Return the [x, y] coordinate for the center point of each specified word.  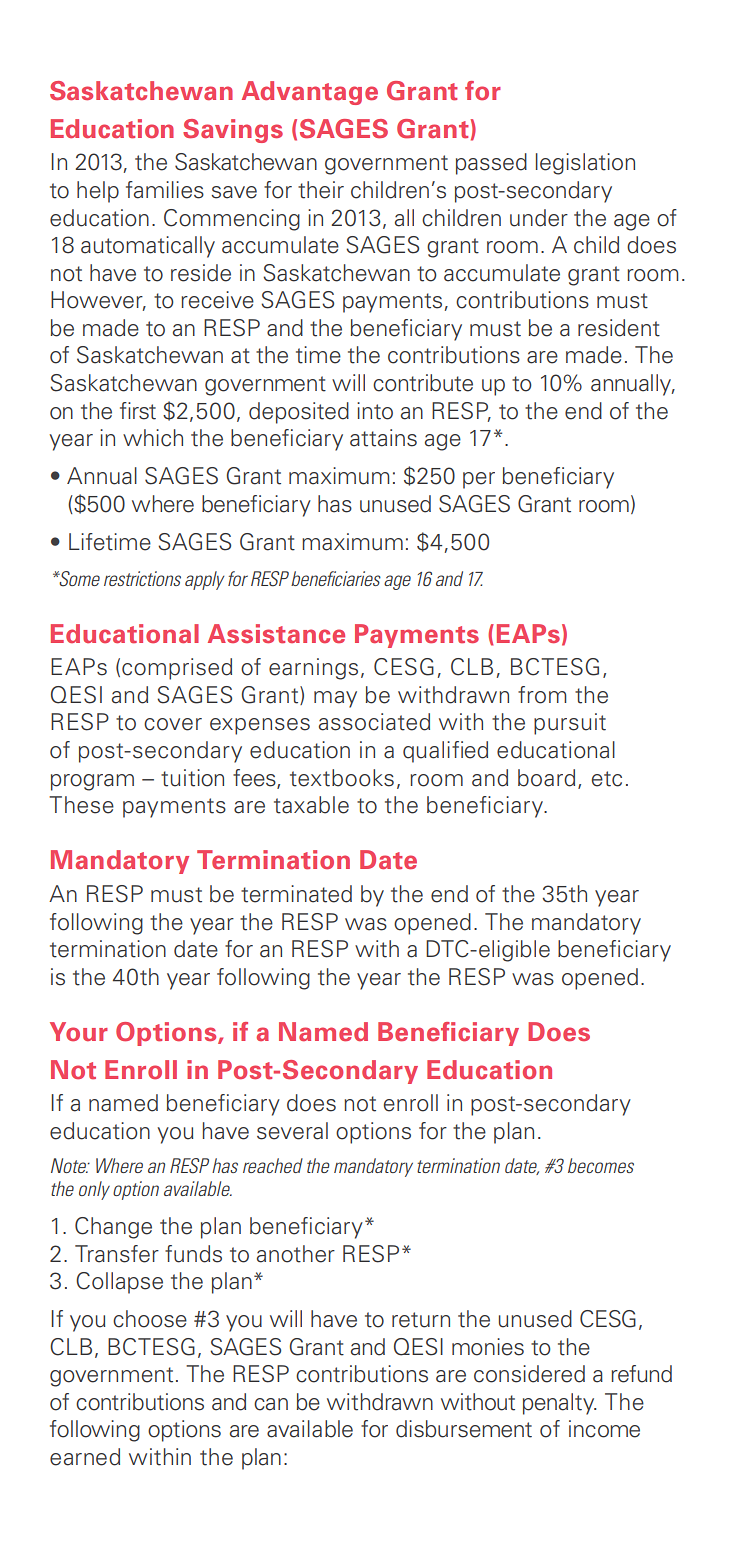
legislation [585, 164]
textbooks [342, 778]
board [546, 778]
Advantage [310, 93]
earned [85, 1457]
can [271, 1404]
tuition [192, 778]
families [165, 190]
